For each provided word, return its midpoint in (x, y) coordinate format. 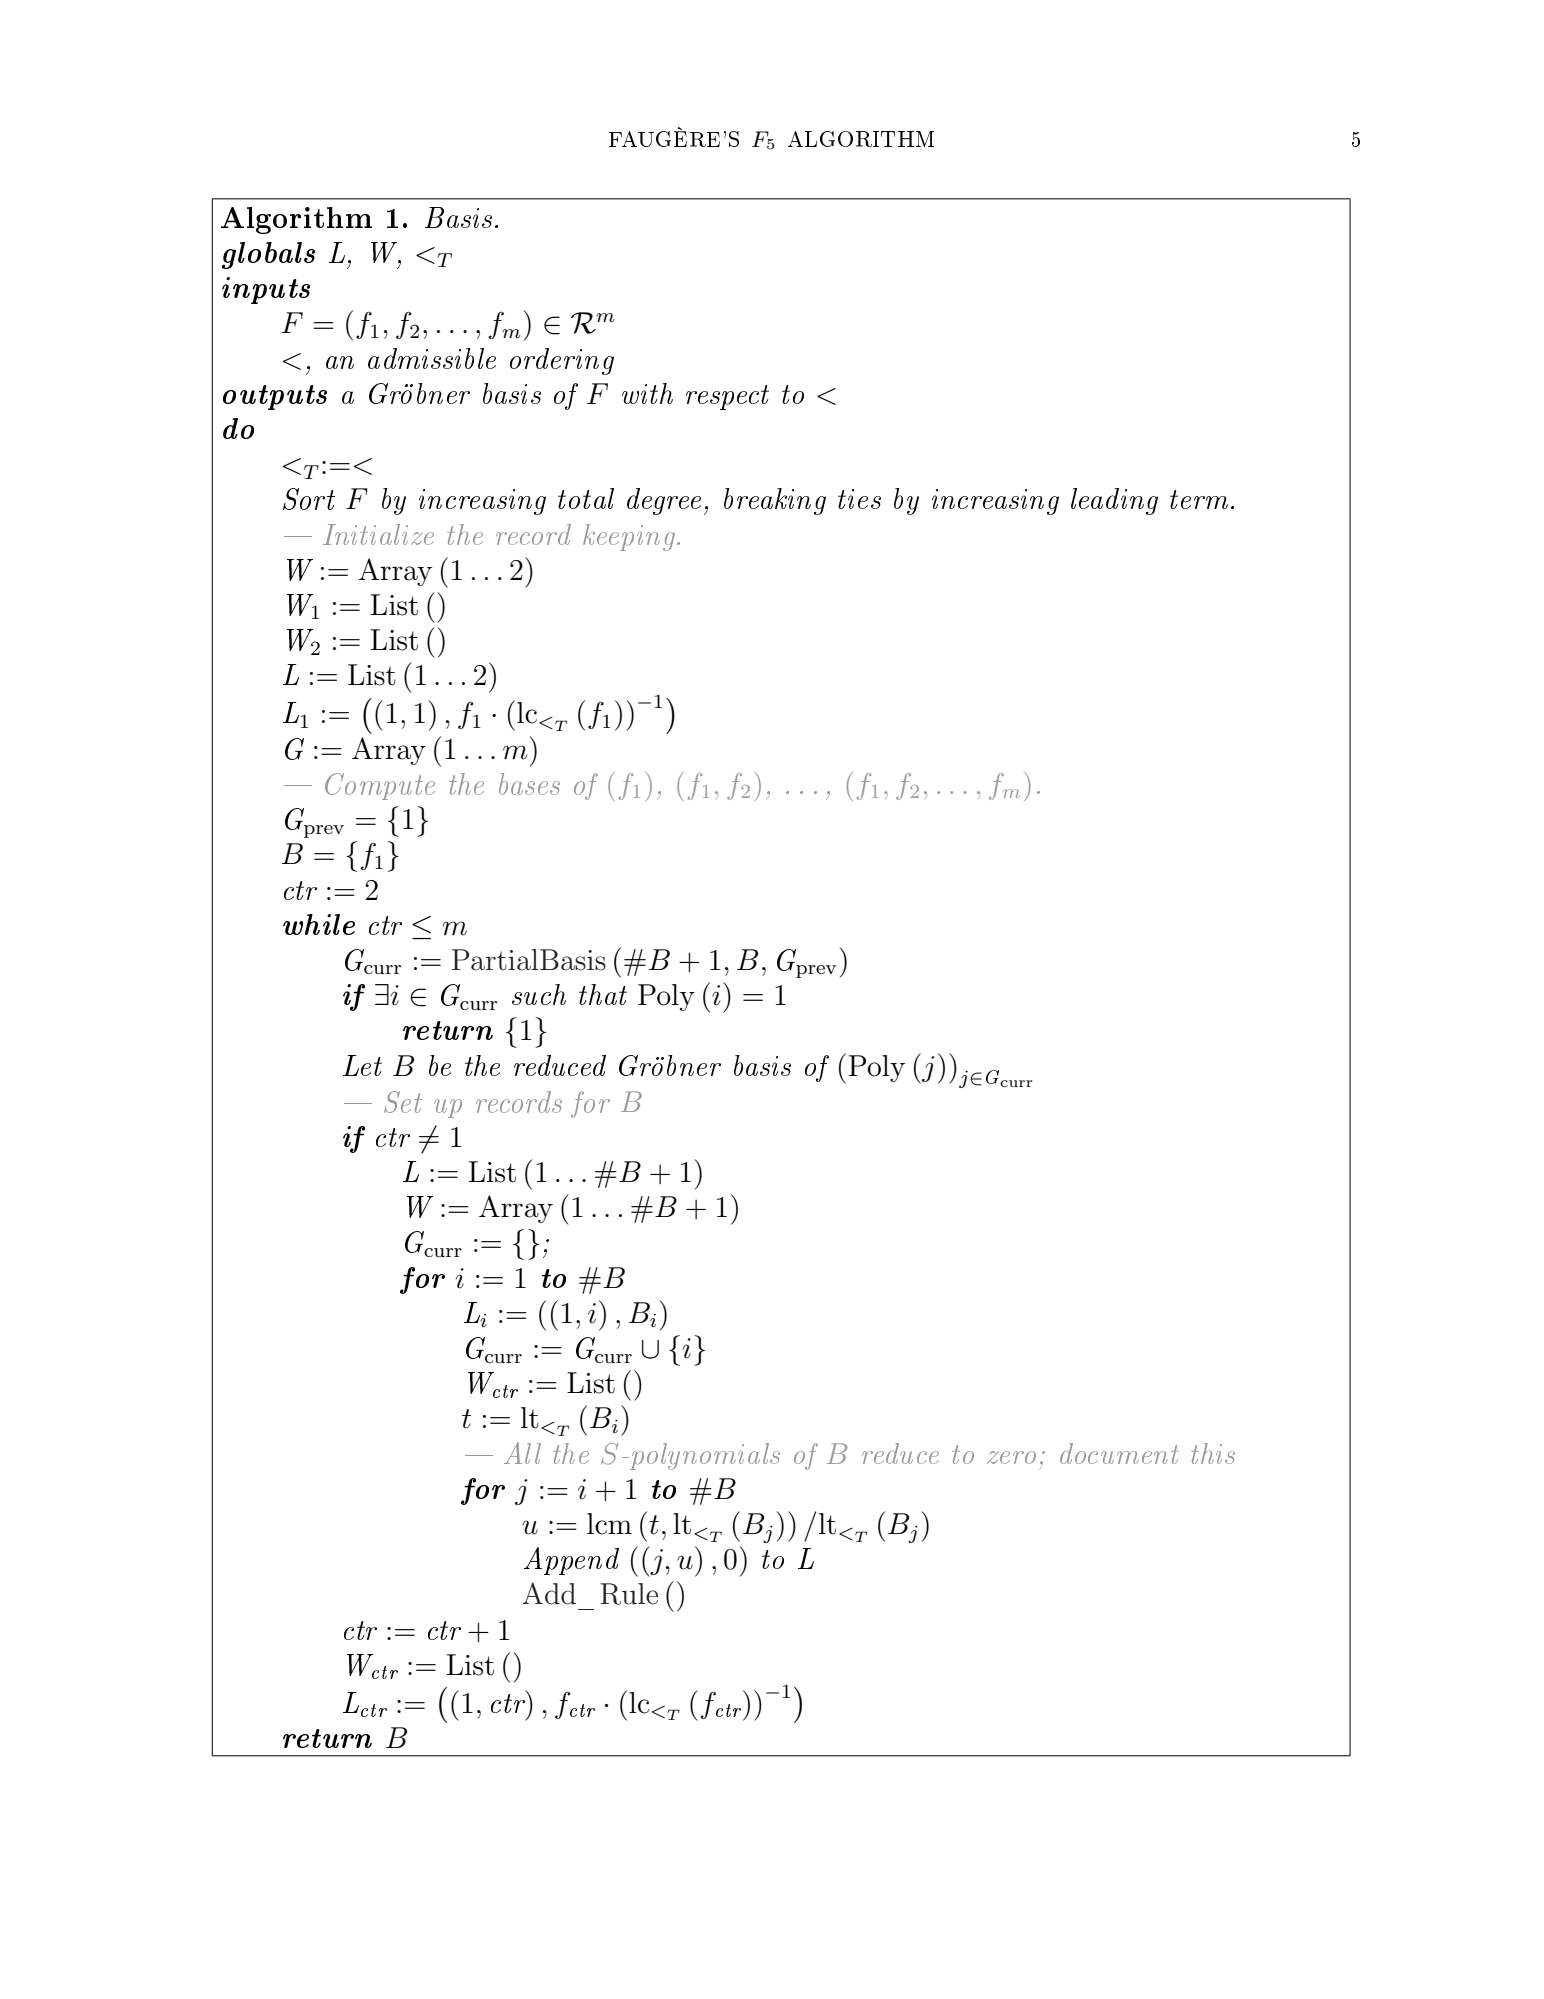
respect (727, 397)
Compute (380, 786)
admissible (432, 358)
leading (1114, 501)
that (603, 994)
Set (403, 1102)
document (1119, 1453)
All (522, 1453)
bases (529, 784)
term (1199, 499)
